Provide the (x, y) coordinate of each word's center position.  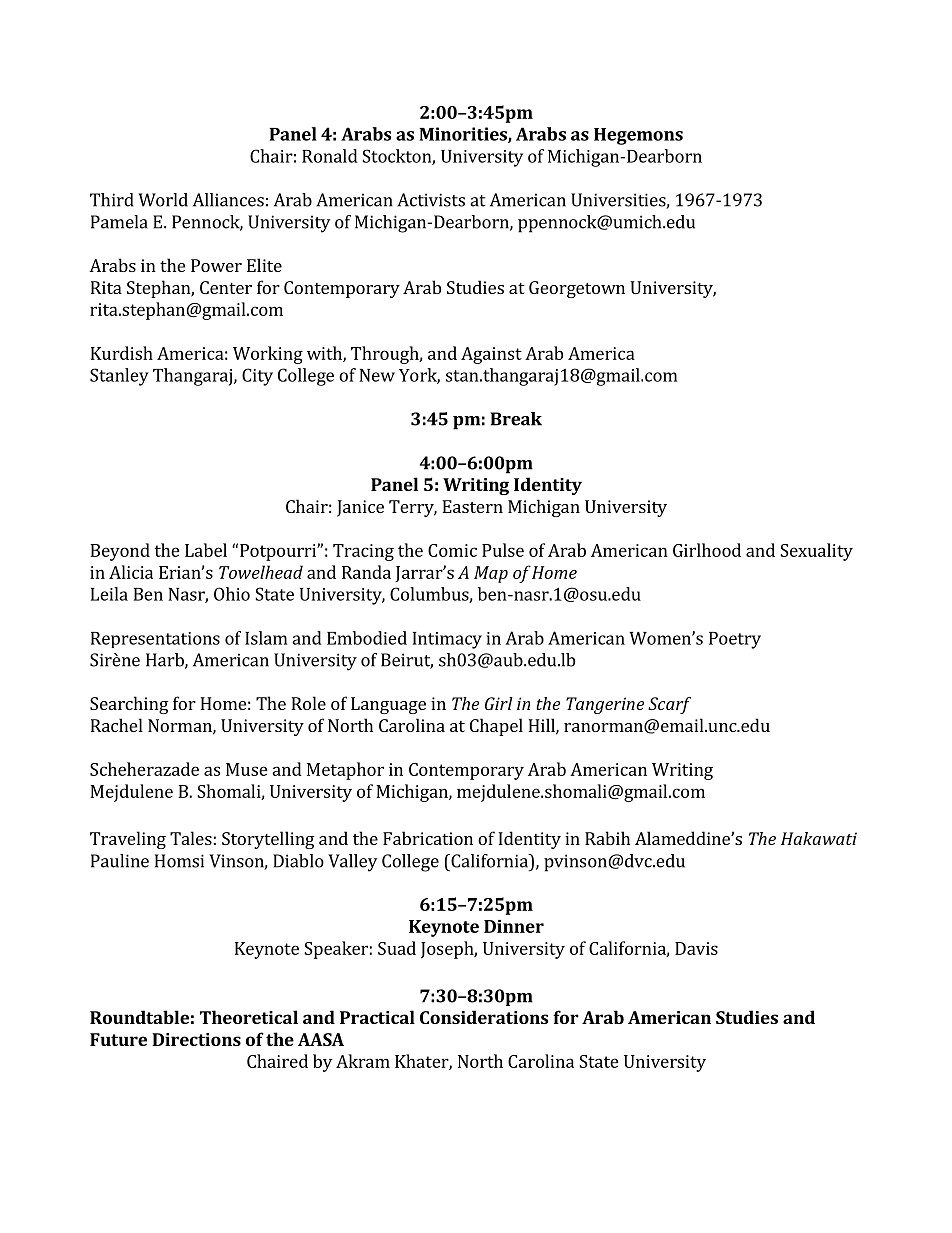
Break (516, 419)
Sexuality (816, 552)
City (257, 377)
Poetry (735, 640)
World (163, 200)
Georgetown (577, 289)
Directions (196, 1039)
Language (388, 705)
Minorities (464, 135)
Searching (129, 705)
